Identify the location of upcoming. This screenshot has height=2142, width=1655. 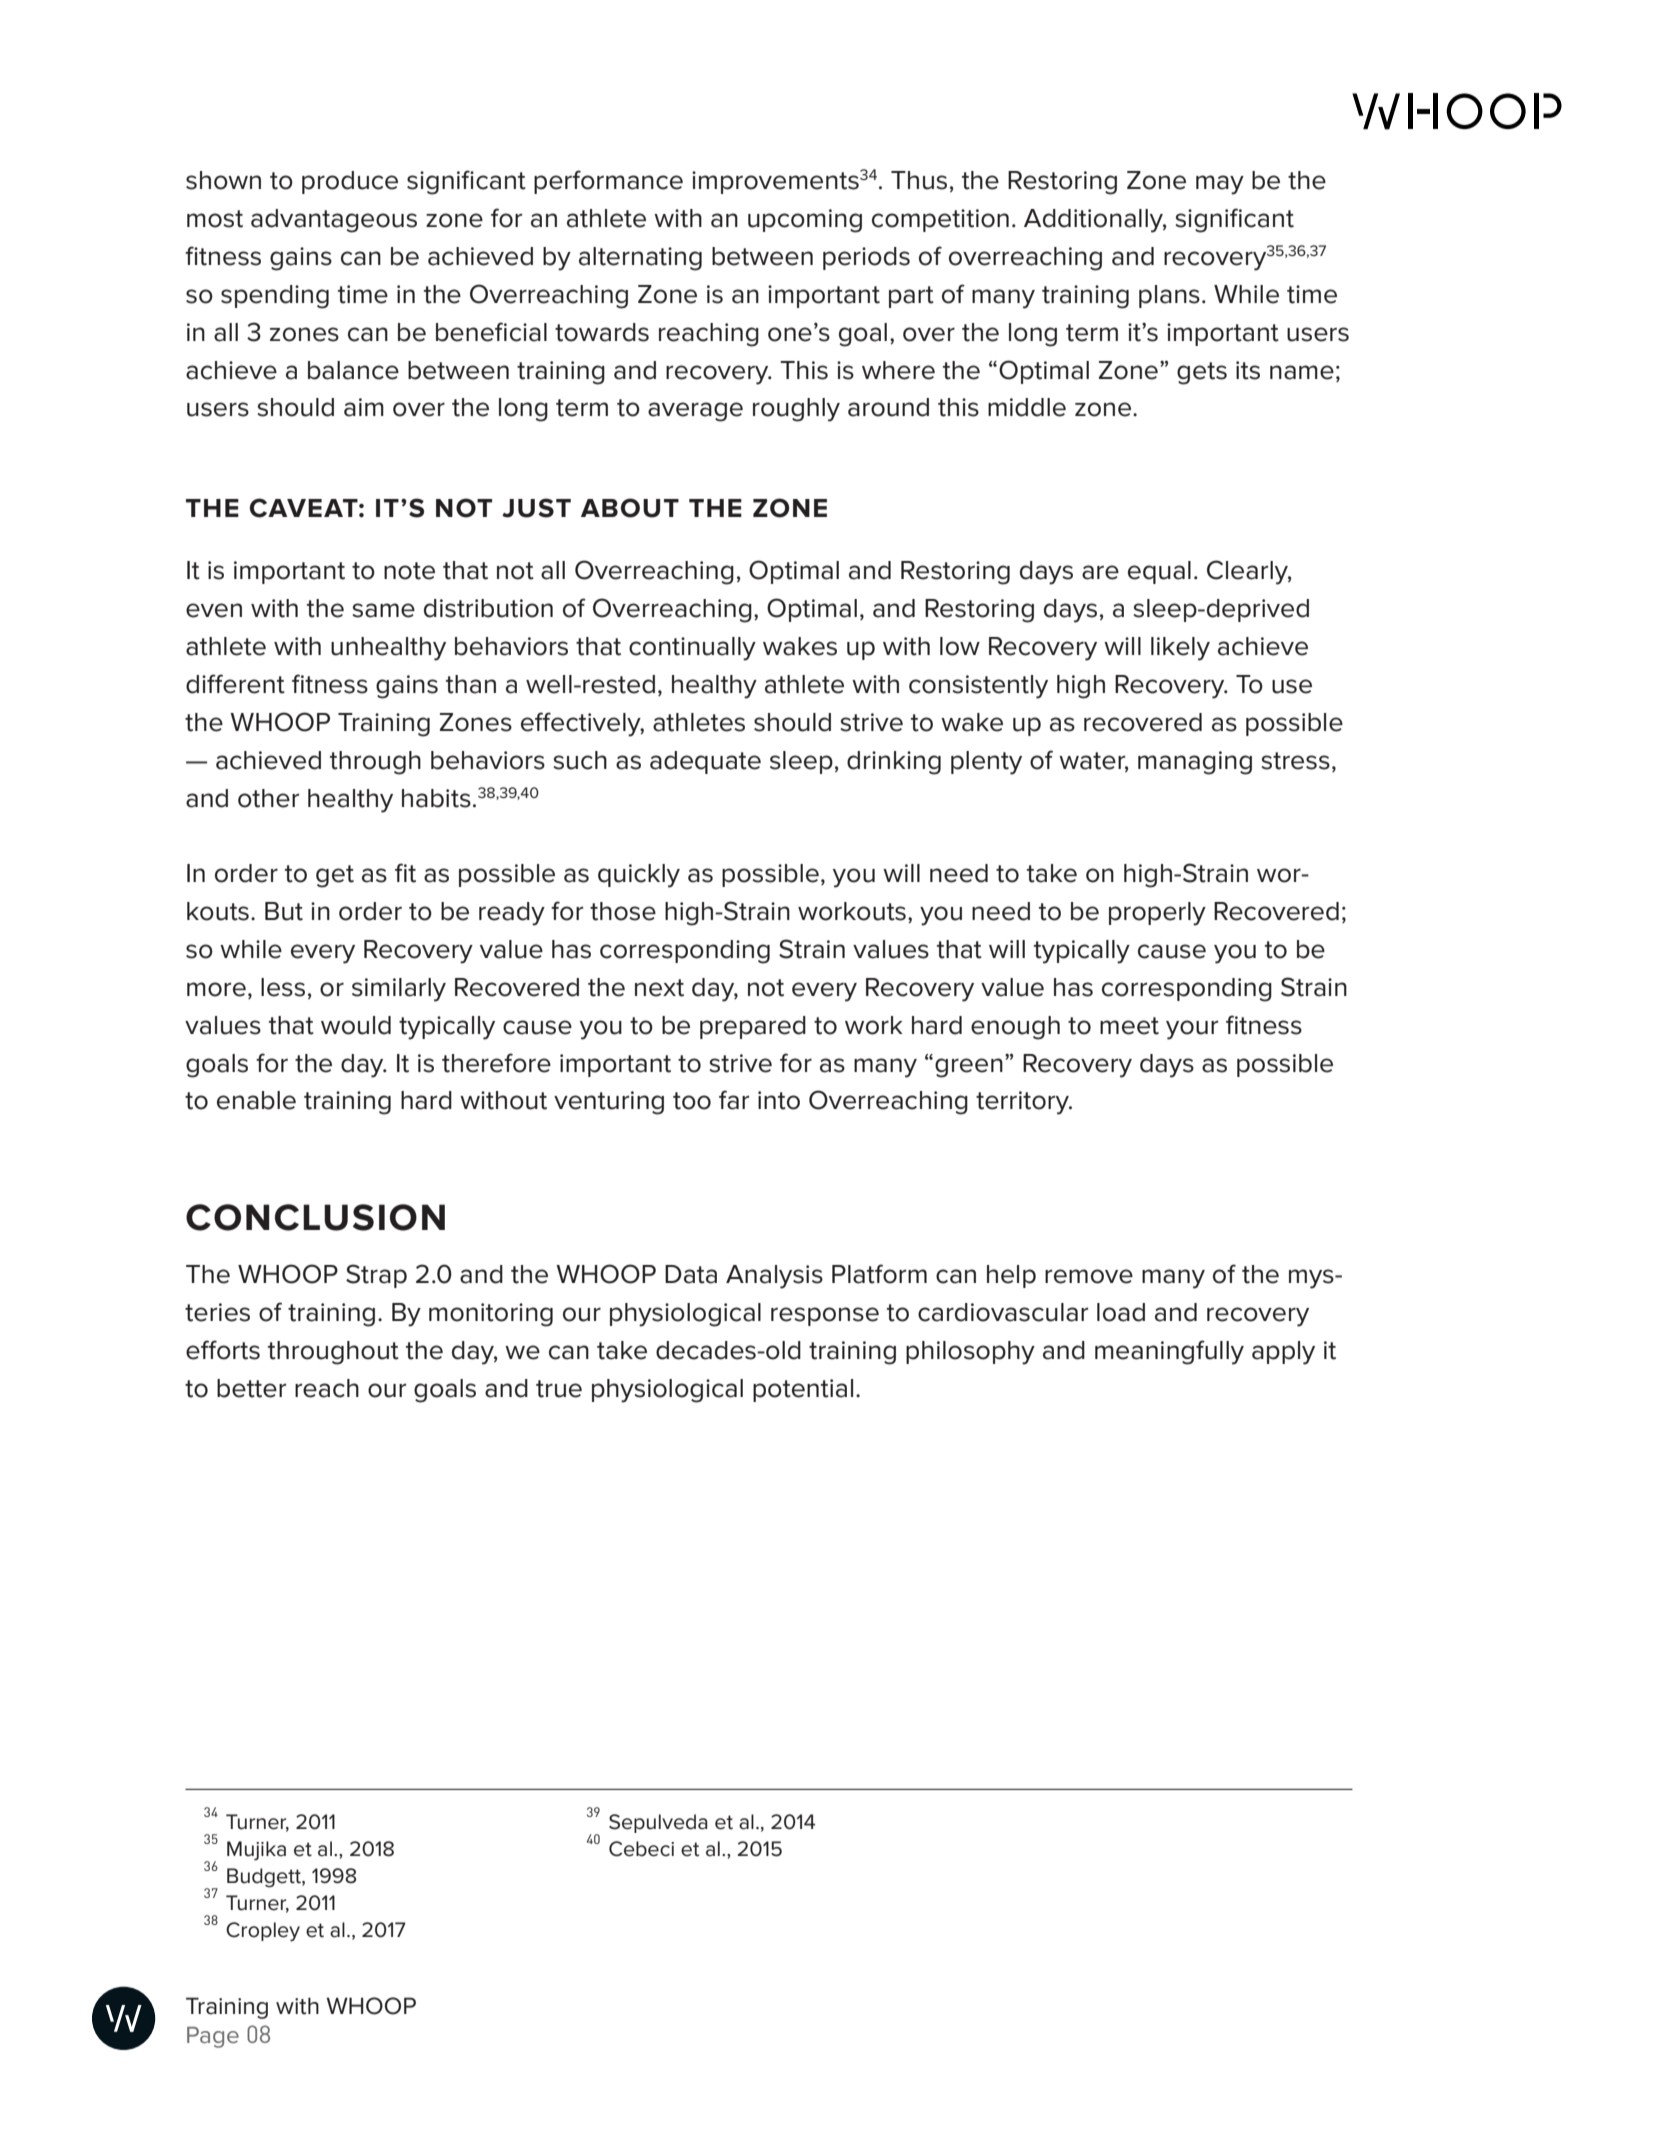
(805, 221).
